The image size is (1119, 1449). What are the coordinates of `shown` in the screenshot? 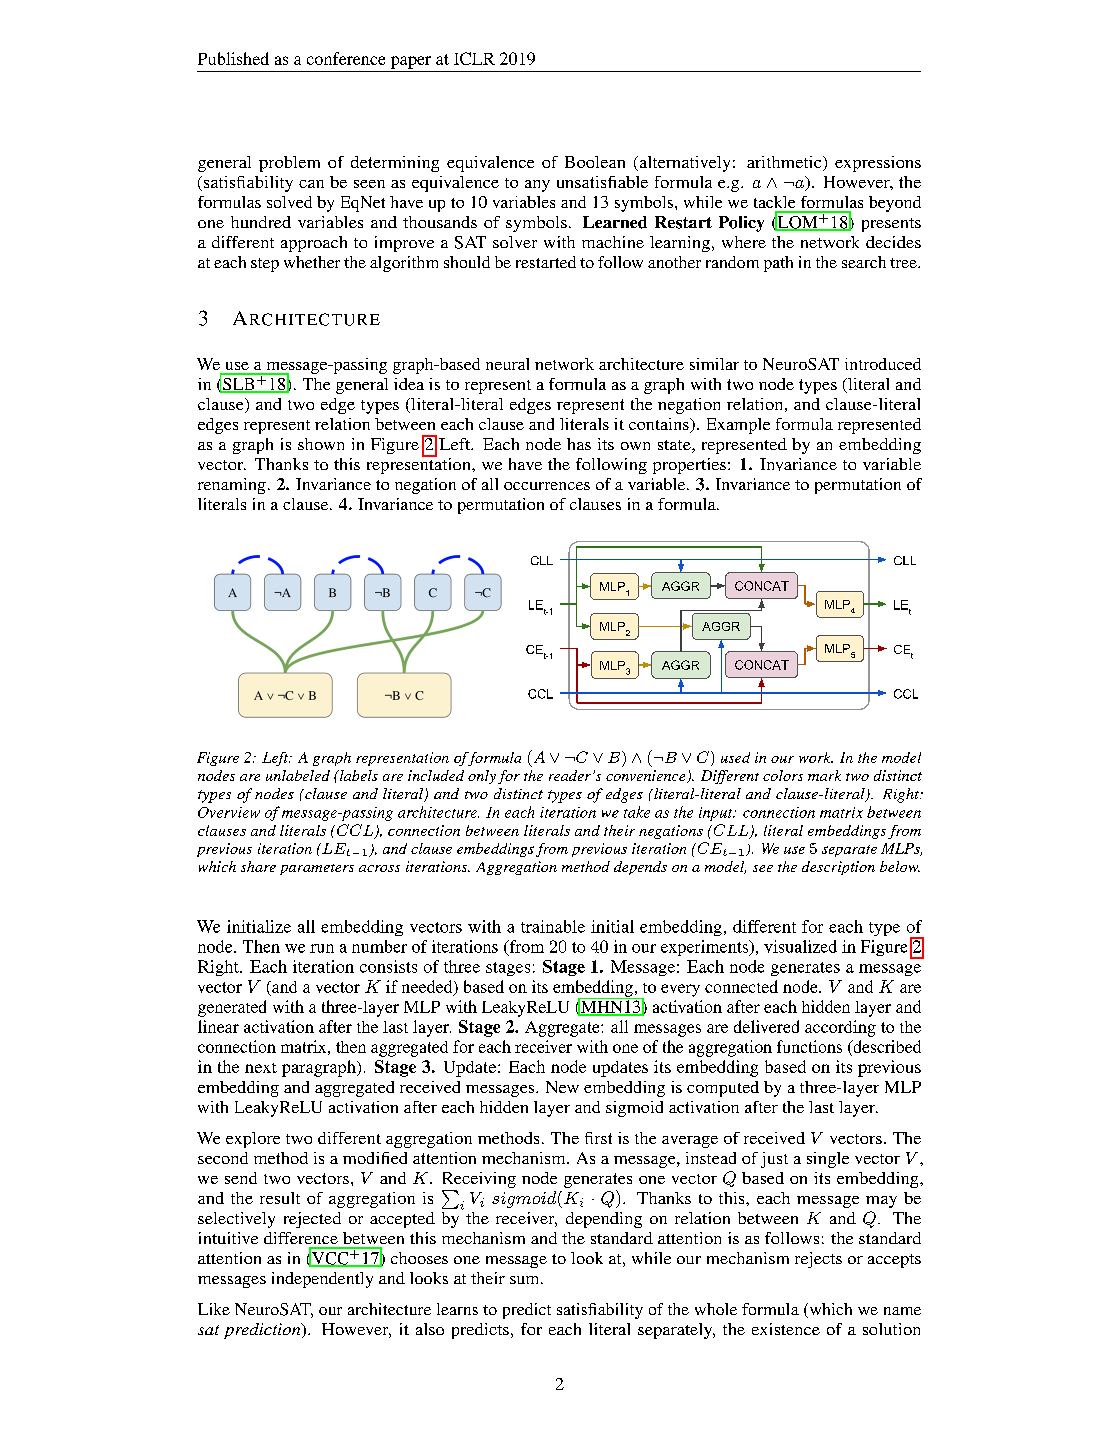 It's located at (321, 444).
